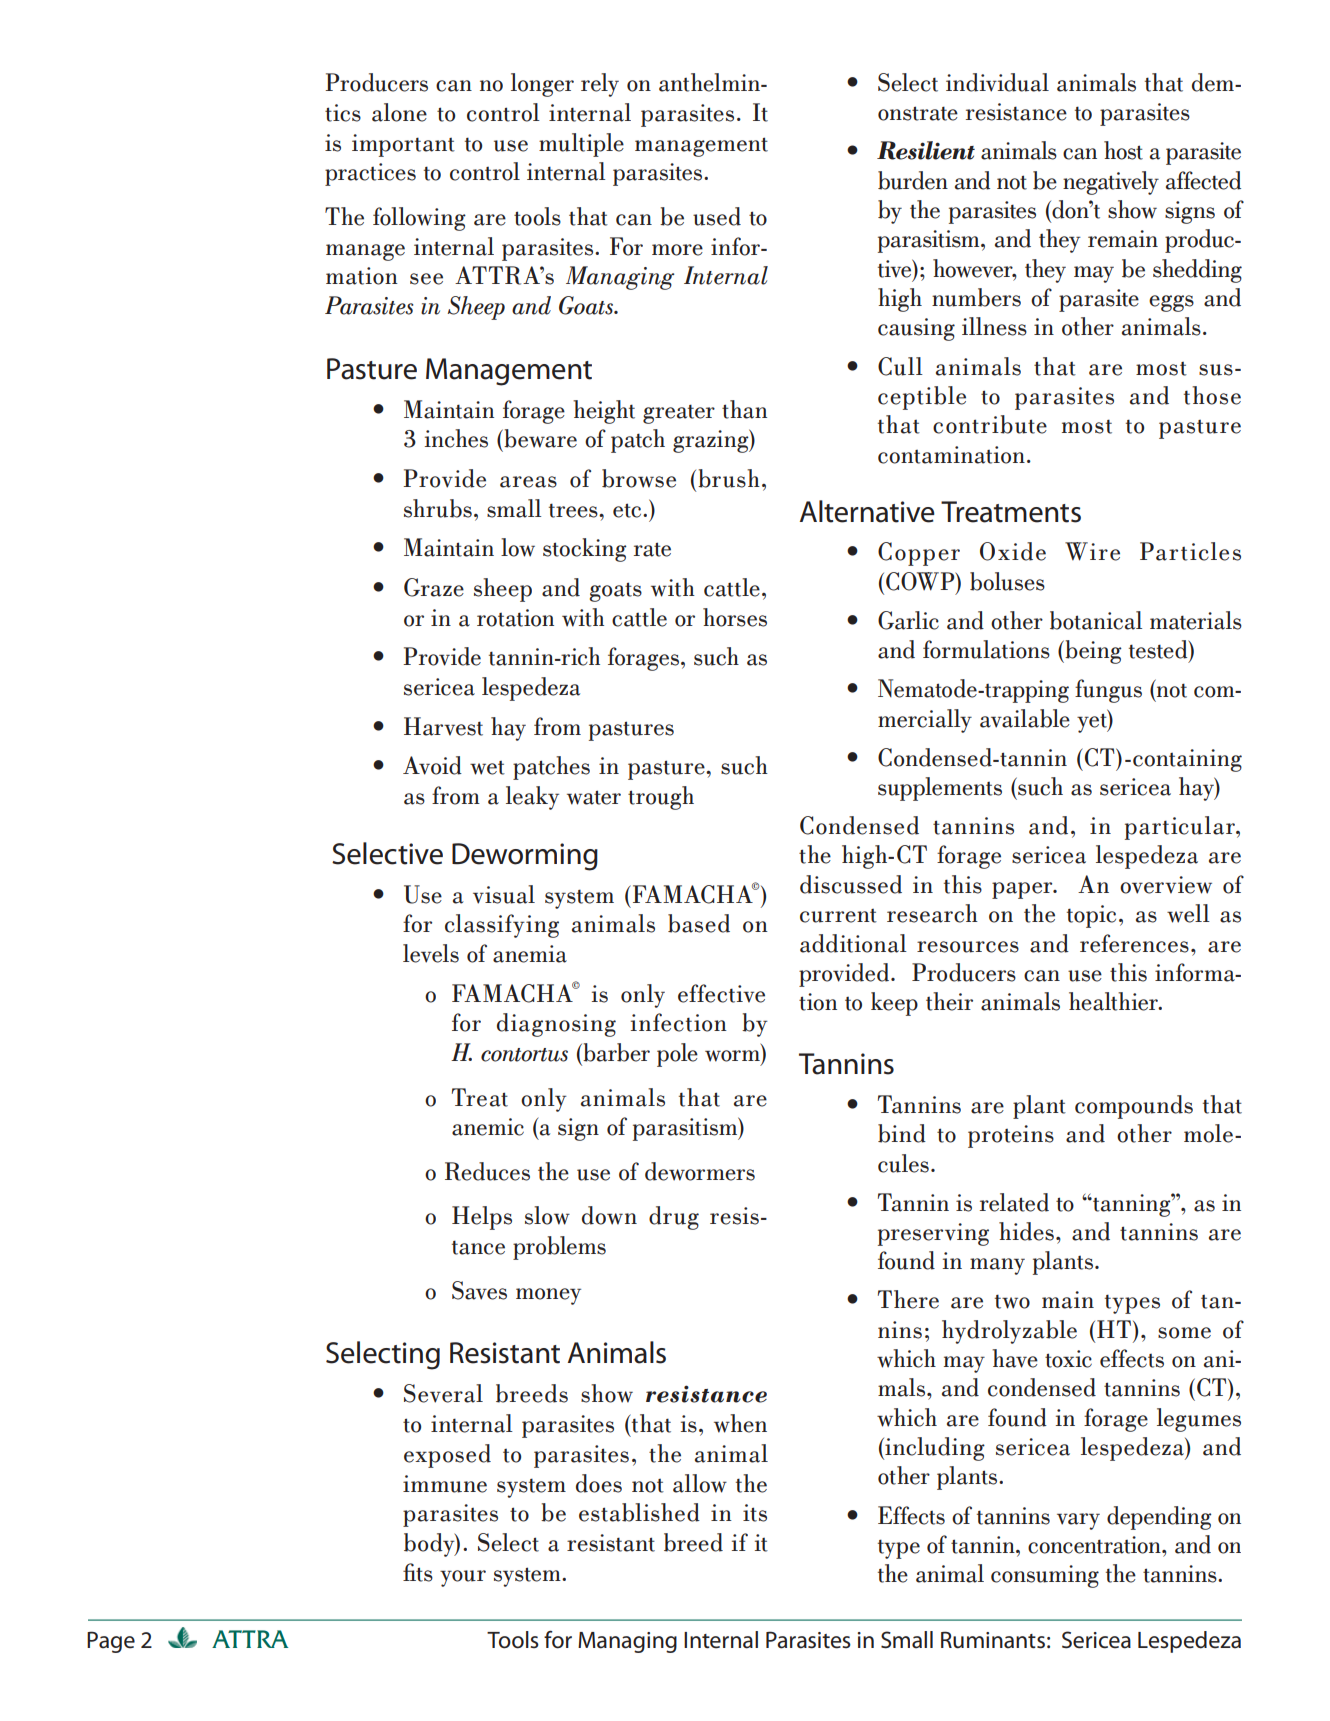  What do you see at coordinates (111, 1642) in the image?
I see `Page` at bounding box center [111, 1642].
